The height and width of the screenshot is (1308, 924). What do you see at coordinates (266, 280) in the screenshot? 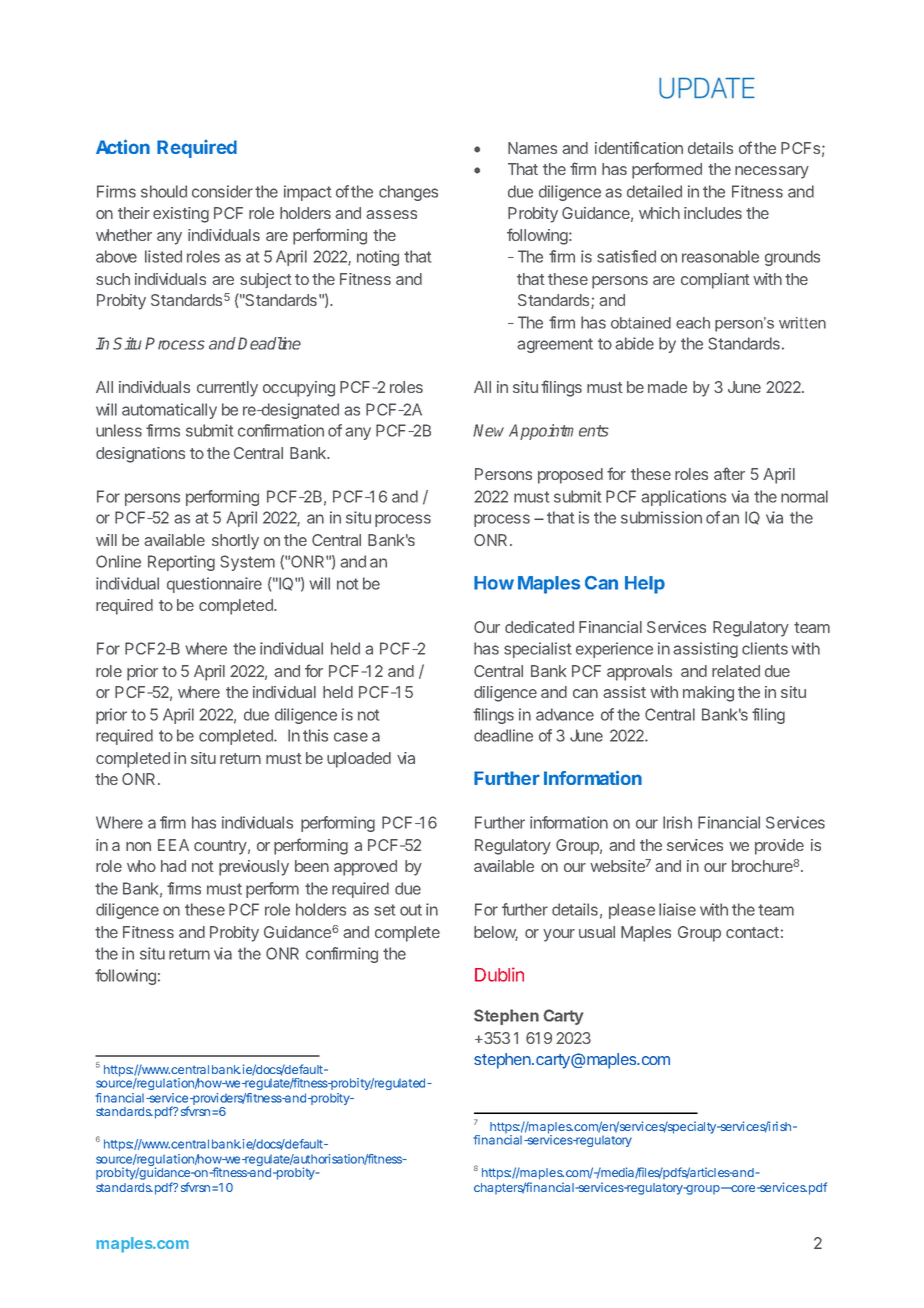
I see `subject` at bounding box center [266, 280].
